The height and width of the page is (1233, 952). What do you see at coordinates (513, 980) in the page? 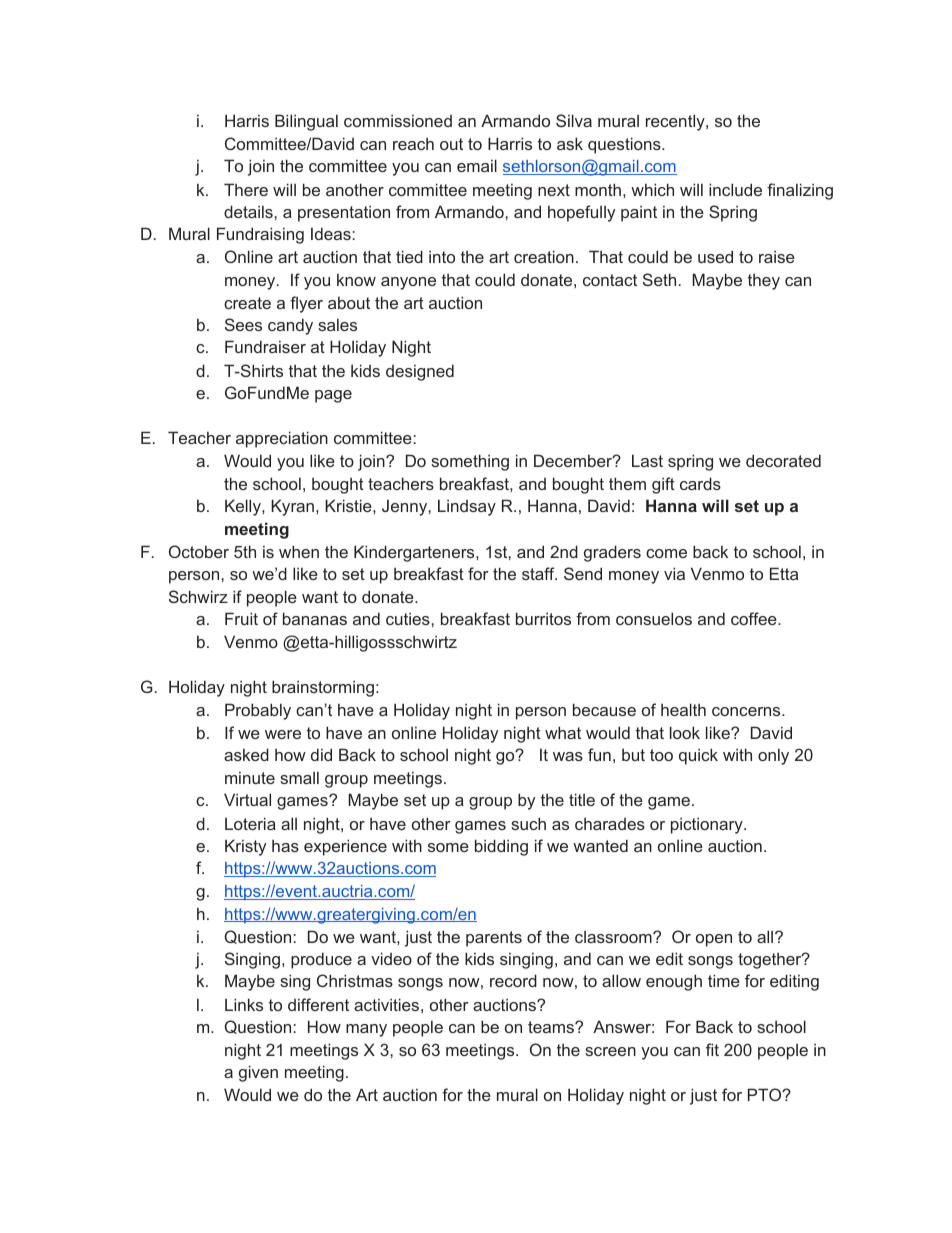
I see `record` at bounding box center [513, 980].
